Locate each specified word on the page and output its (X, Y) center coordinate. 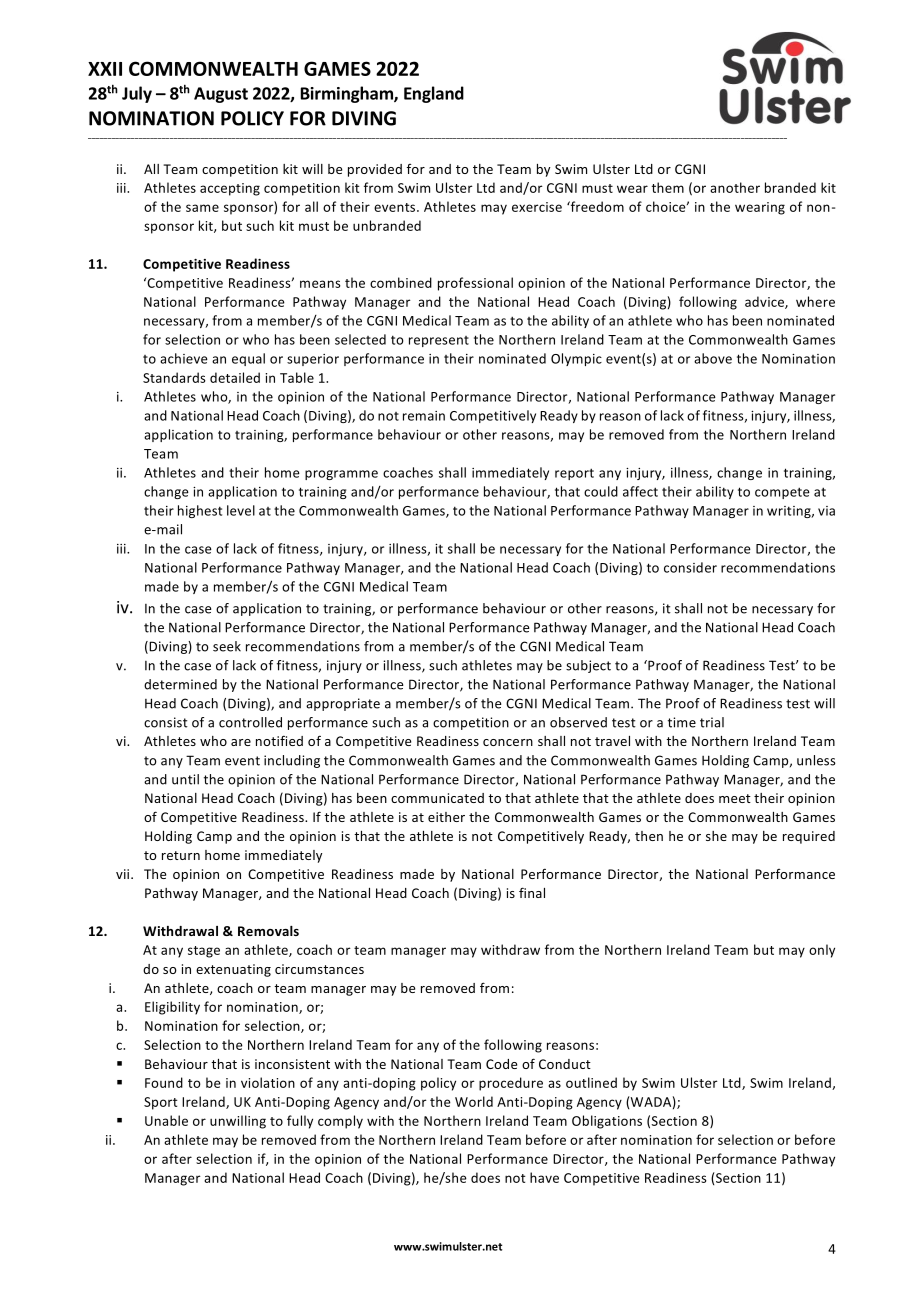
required (809, 837)
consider (690, 567)
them (668, 187)
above (713, 358)
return (181, 855)
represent (439, 341)
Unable (166, 1120)
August (221, 95)
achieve (184, 358)
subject (588, 666)
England (434, 94)
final (532, 892)
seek (227, 646)
